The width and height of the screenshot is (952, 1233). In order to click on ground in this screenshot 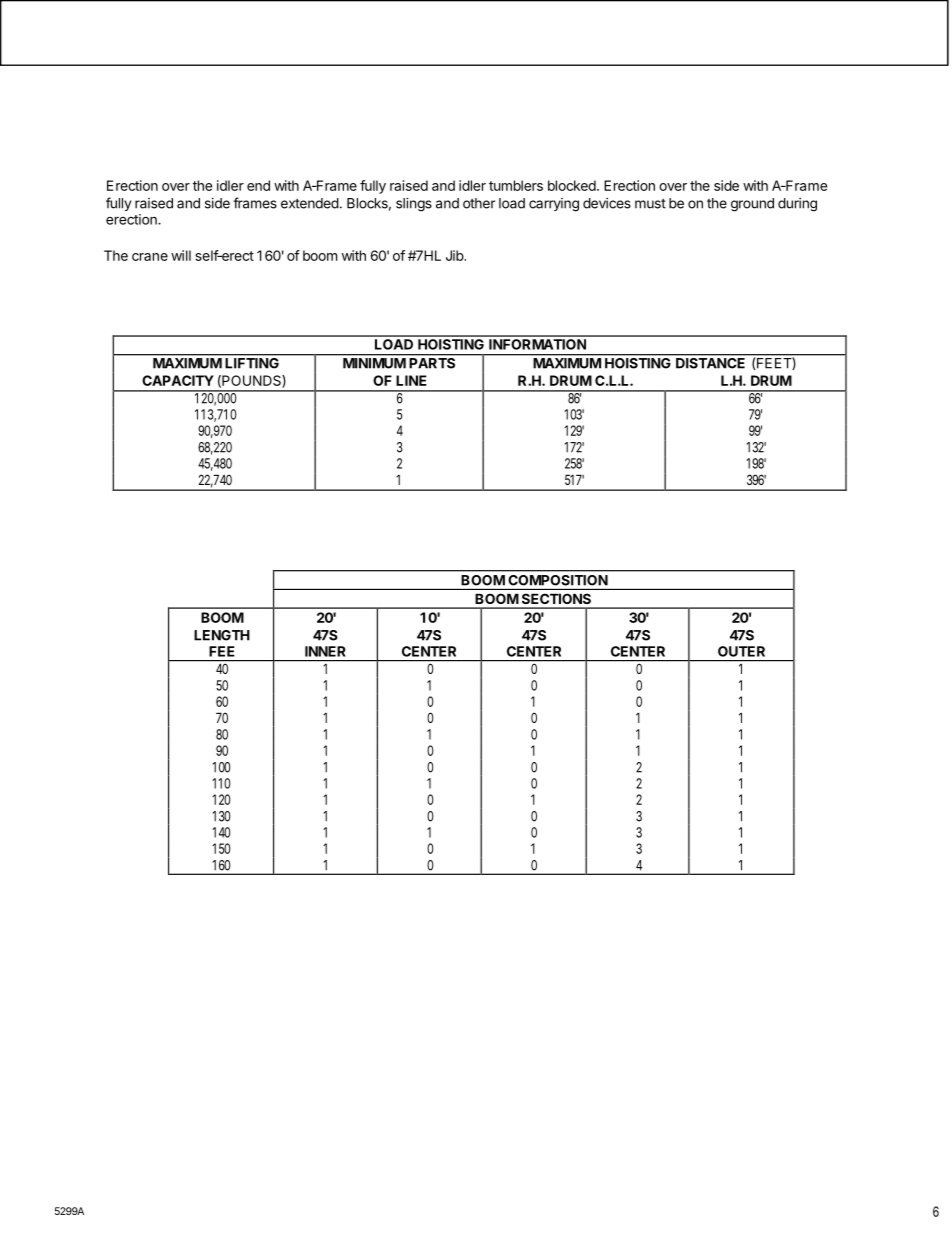, I will do `click(752, 205)`.
